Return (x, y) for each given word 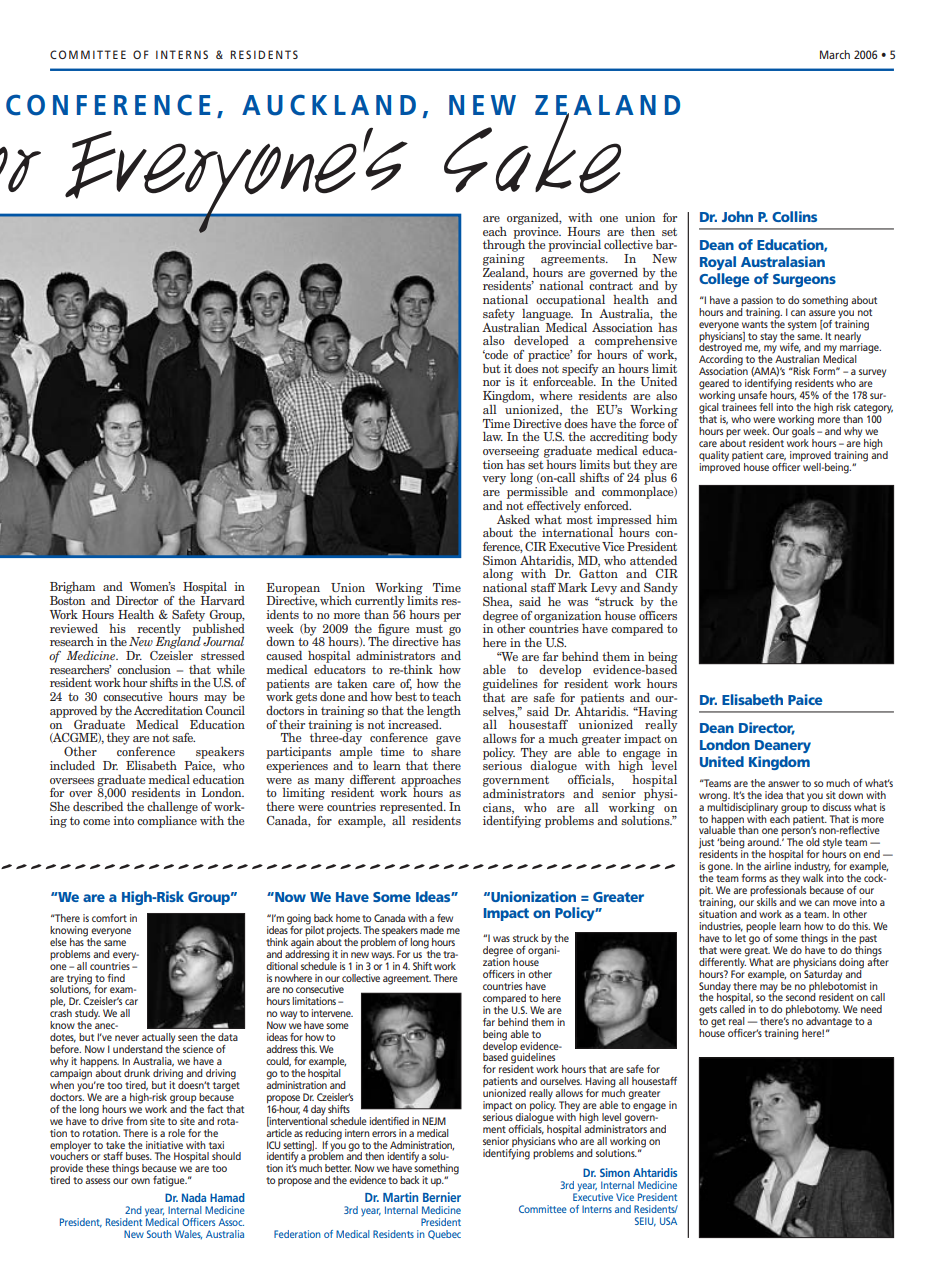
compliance (167, 820)
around (764, 842)
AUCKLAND (329, 105)
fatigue (170, 1181)
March (835, 54)
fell (766, 407)
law (493, 436)
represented (412, 808)
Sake (534, 150)
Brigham (72, 589)
